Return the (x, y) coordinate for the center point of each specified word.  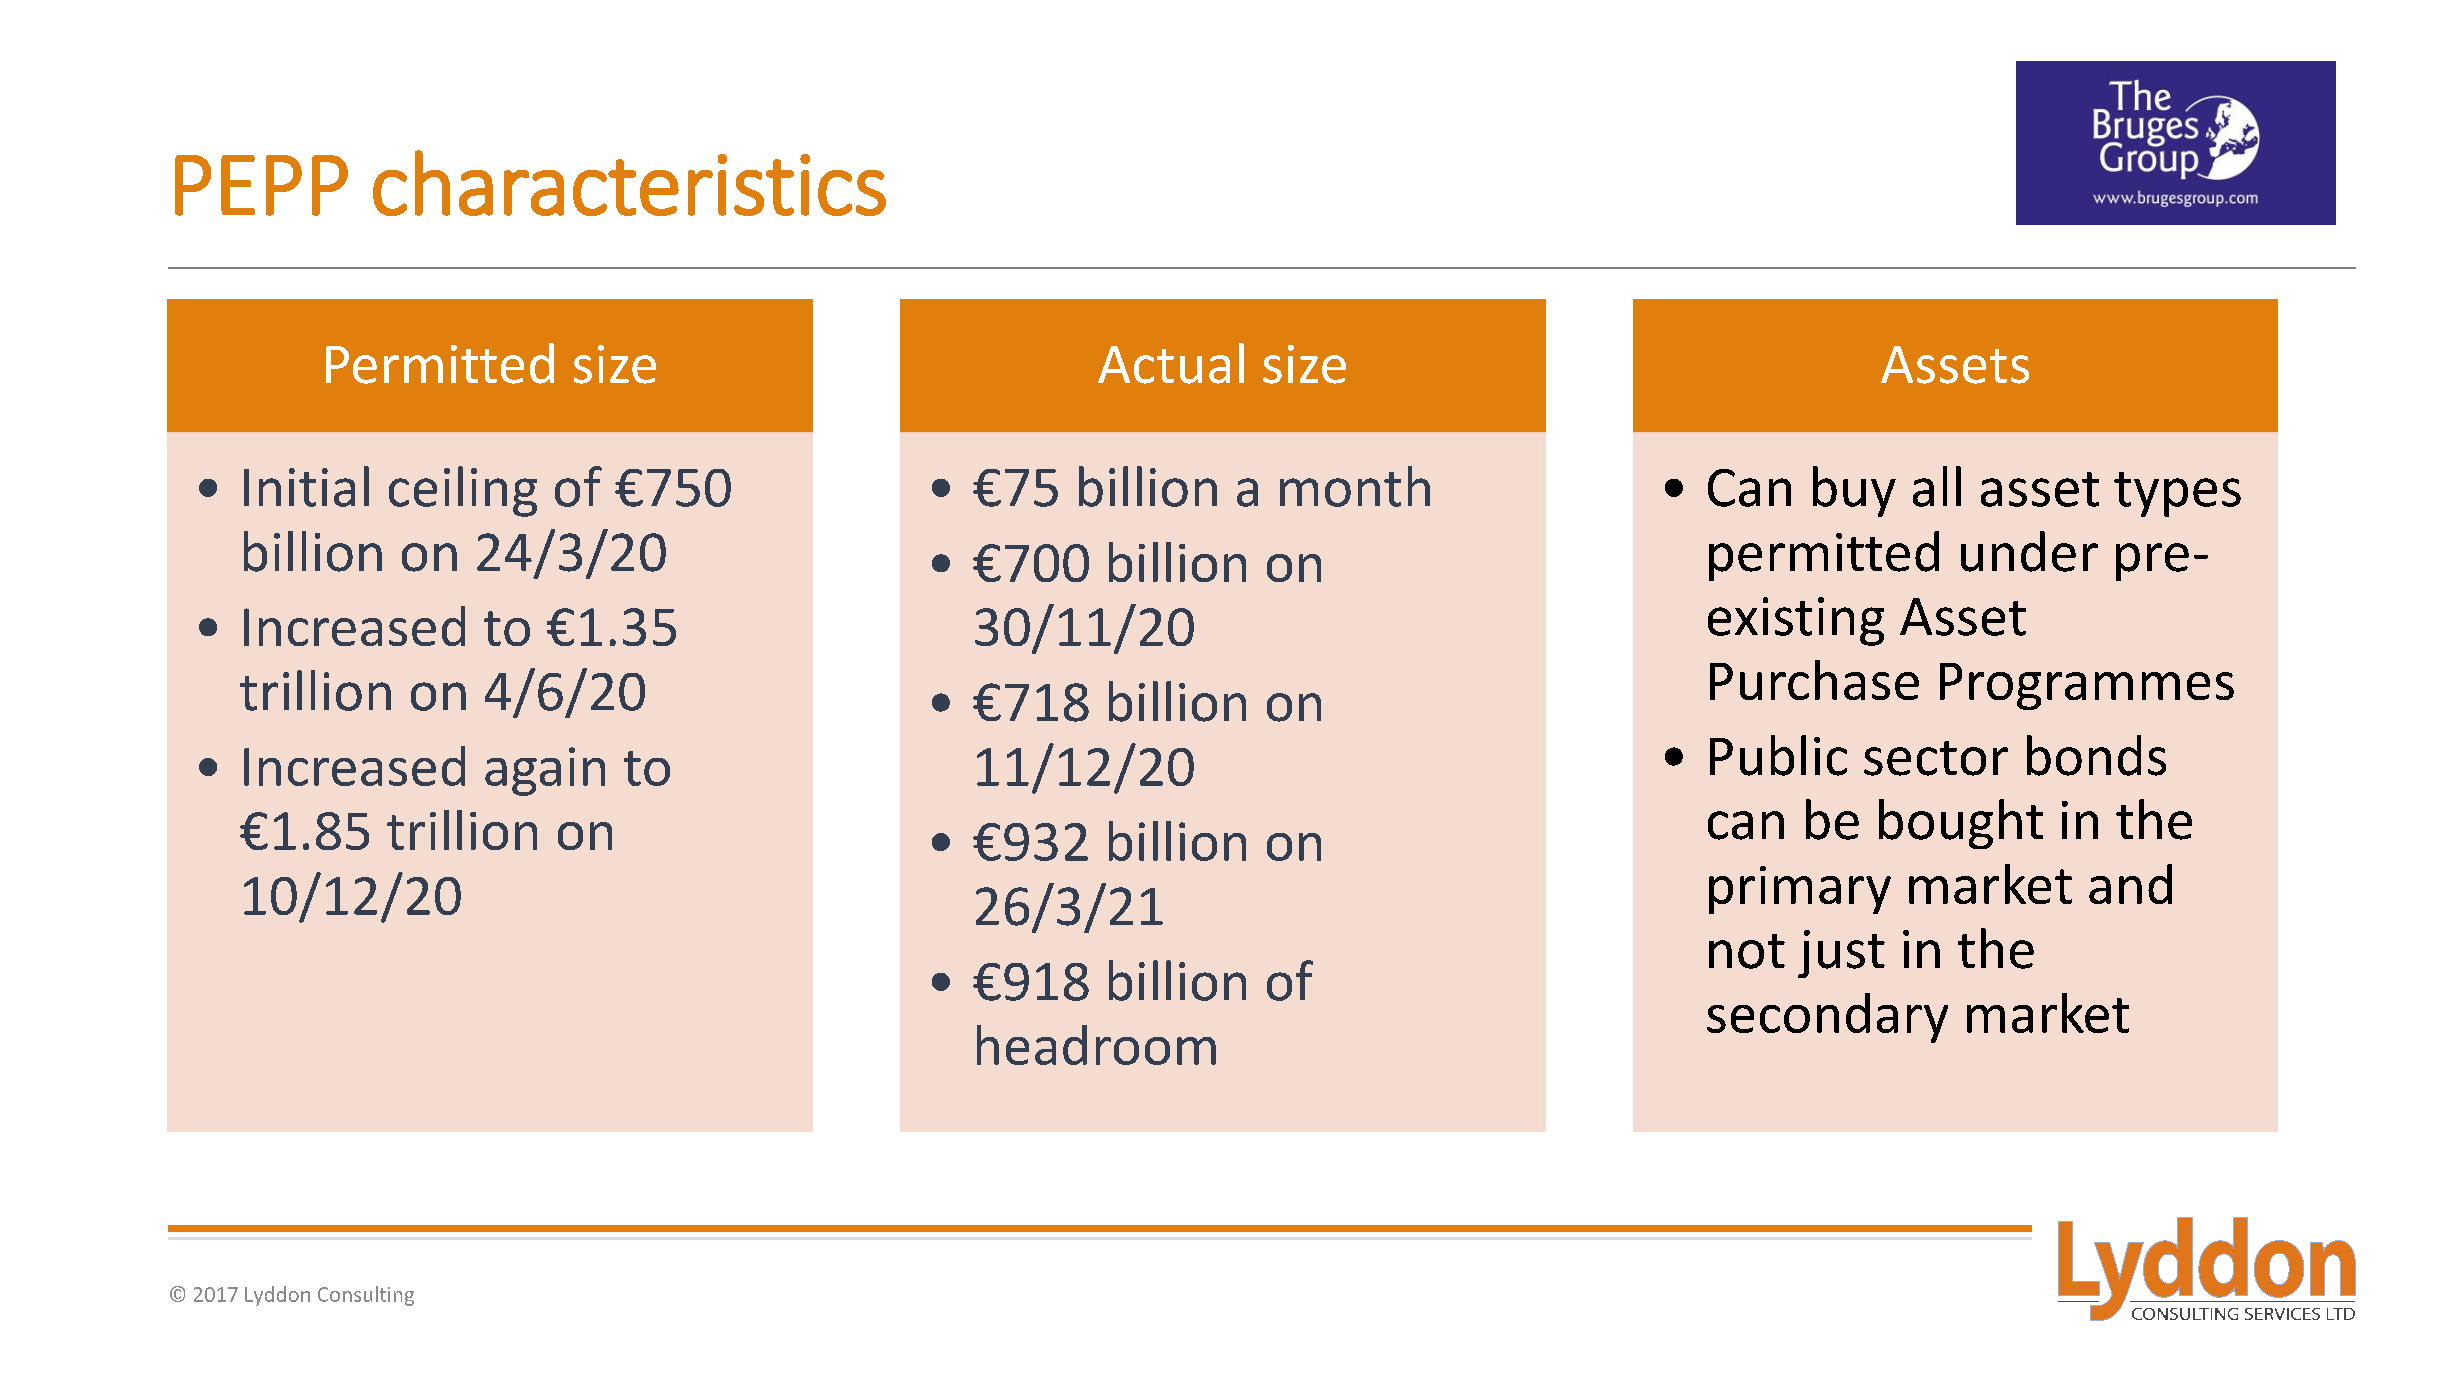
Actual (1171, 363)
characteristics (629, 183)
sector (1936, 758)
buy (1854, 491)
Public (1778, 755)
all (1937, 486)
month (1355, 486)
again (545, 771)
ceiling (463, 491)
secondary (1827, 1018)
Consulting (366, 1296)
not (1747, 951)
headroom (1096, 1045)
